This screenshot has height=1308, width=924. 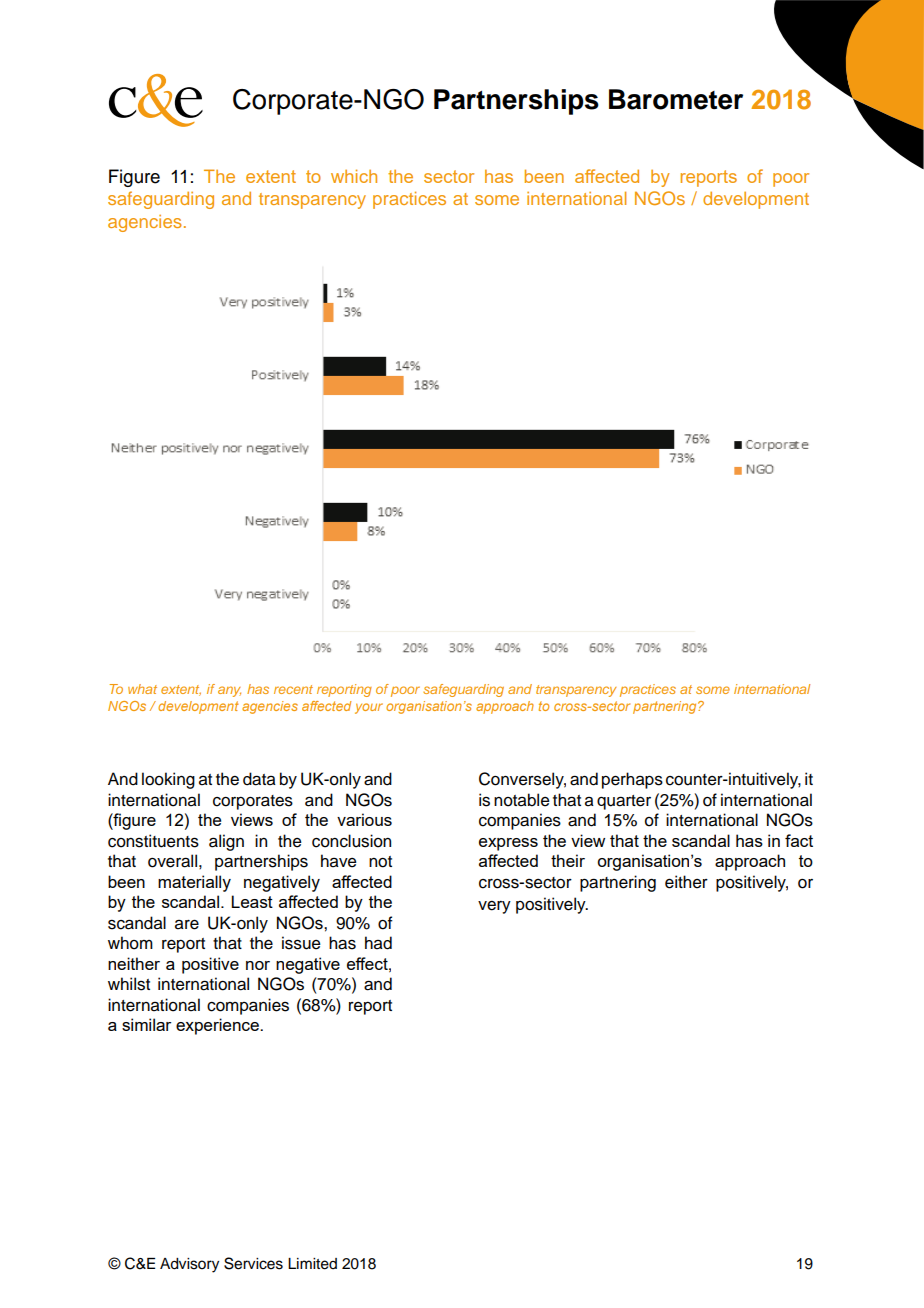 What do you see at coordinates (494, 907) in the screenshot?
I see `very` at bounding box center [494, 907].
